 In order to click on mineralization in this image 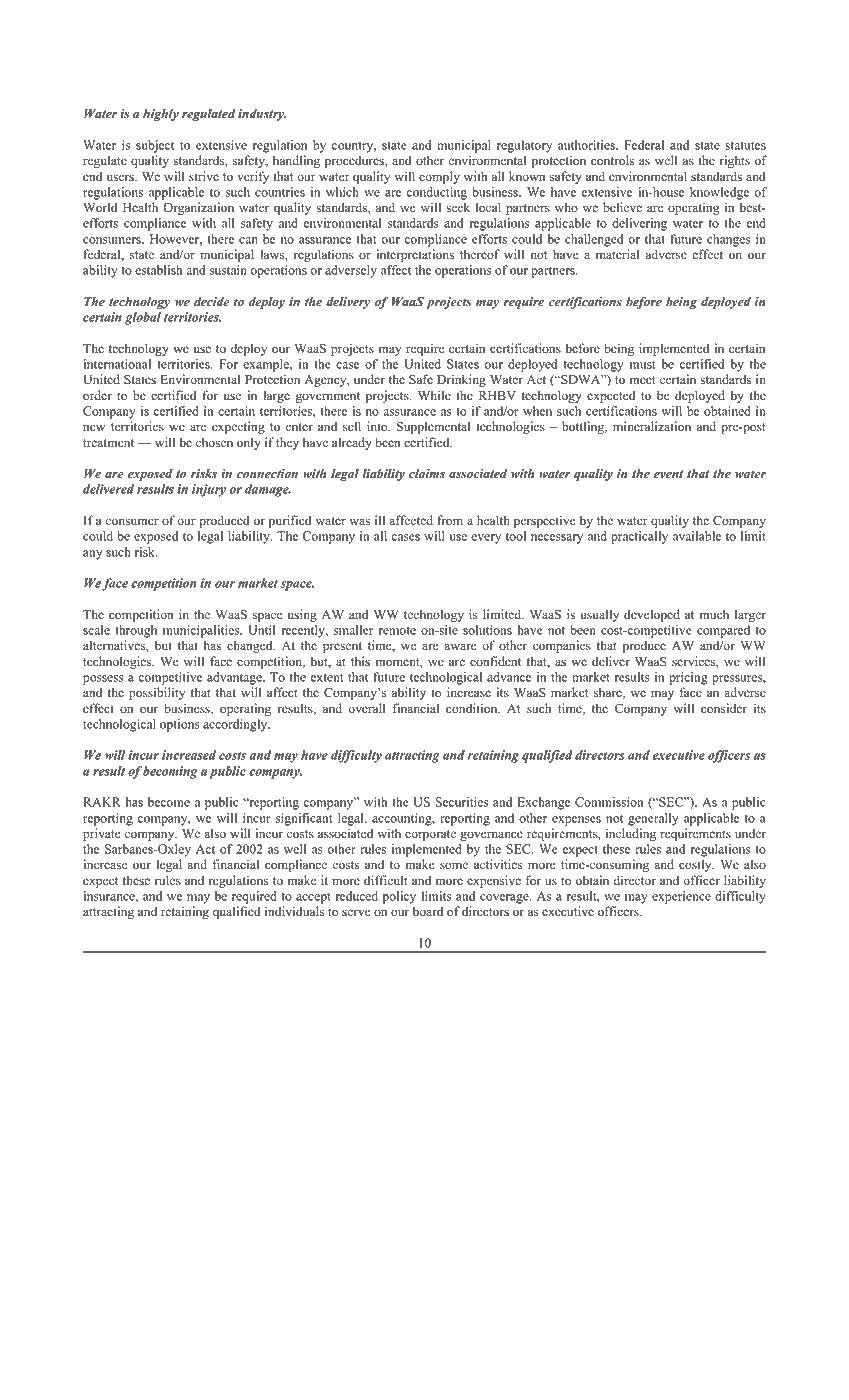, I will do `click(652, 426)`.
